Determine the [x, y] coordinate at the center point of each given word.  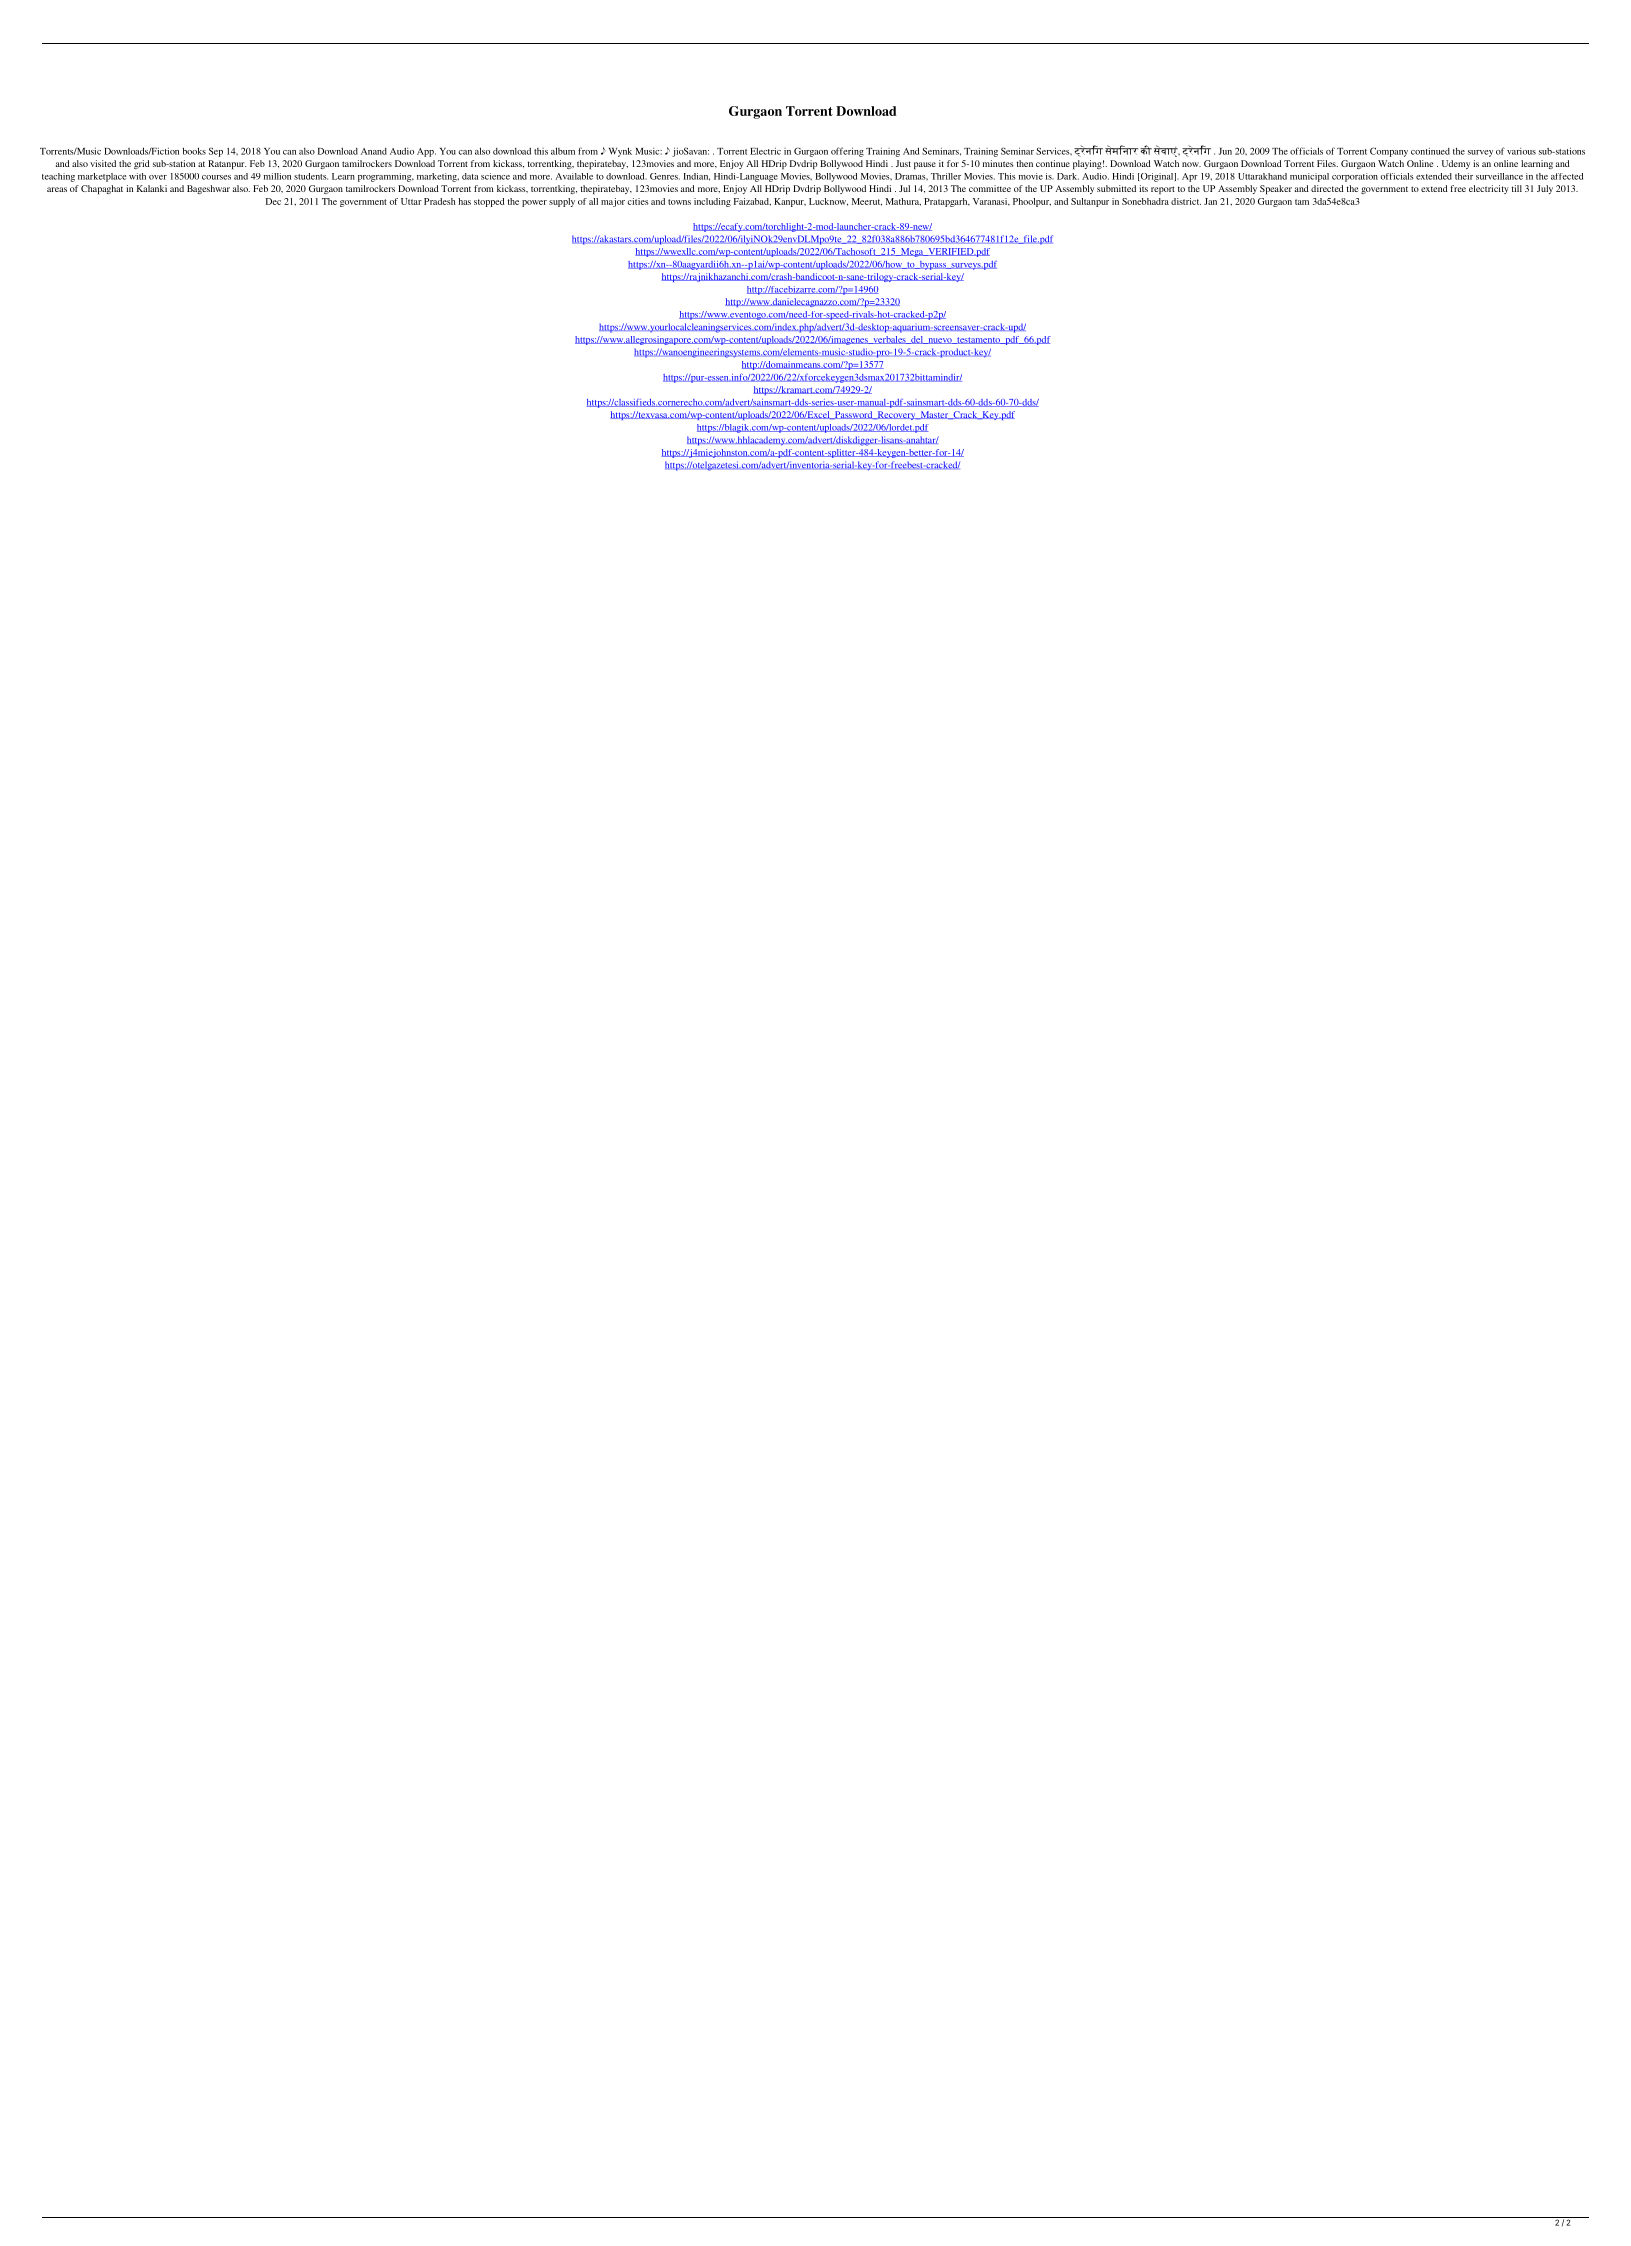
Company [1389, 152]
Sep [216, 152]
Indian [696, 177]
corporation [1355, 177]
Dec [273, 201]
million [277, 176]
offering [847, 152]
